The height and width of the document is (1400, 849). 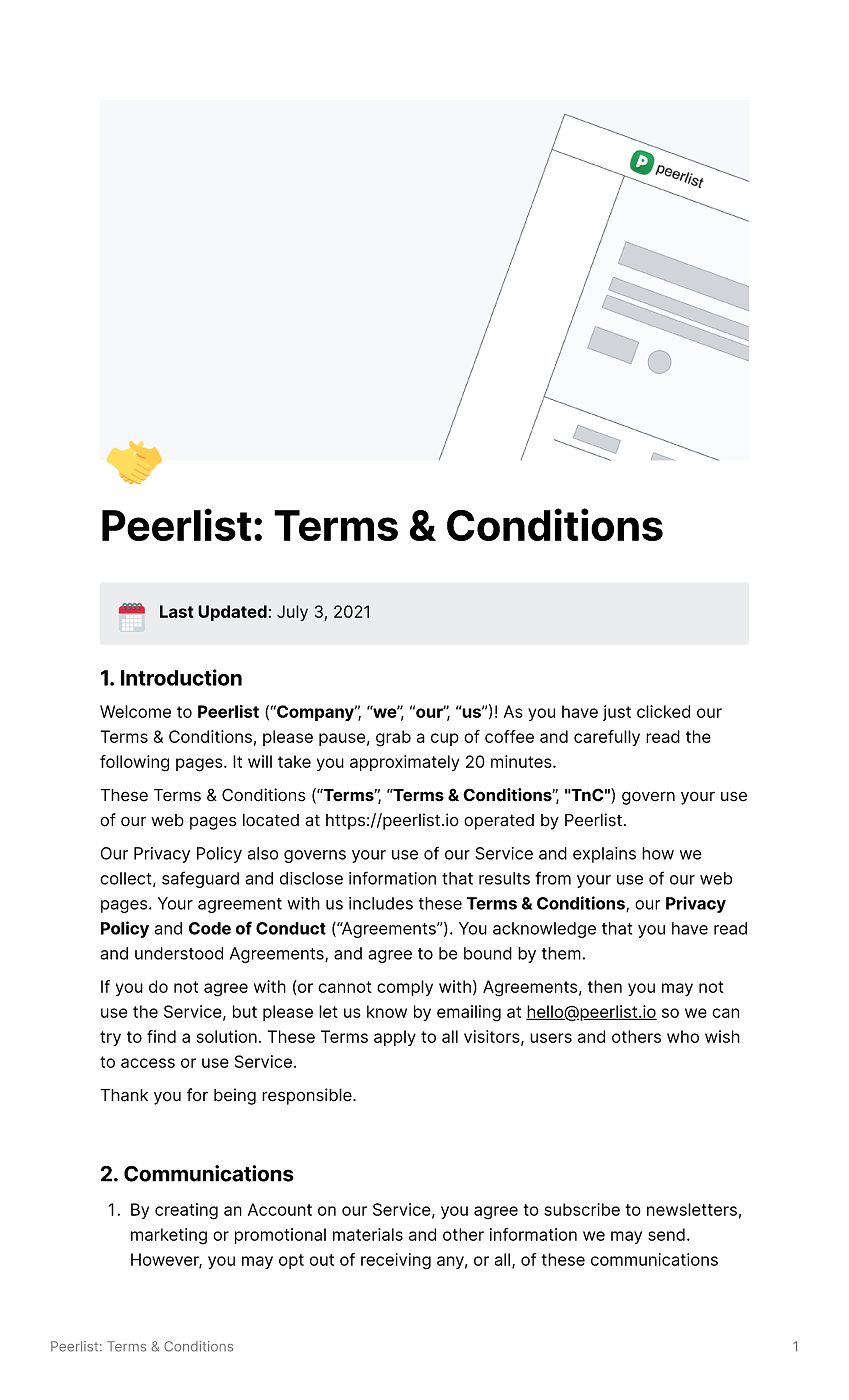 What do you see at coordinates (161, 1036) in the document?
I see `find` at bounding box center [161, 1036].
